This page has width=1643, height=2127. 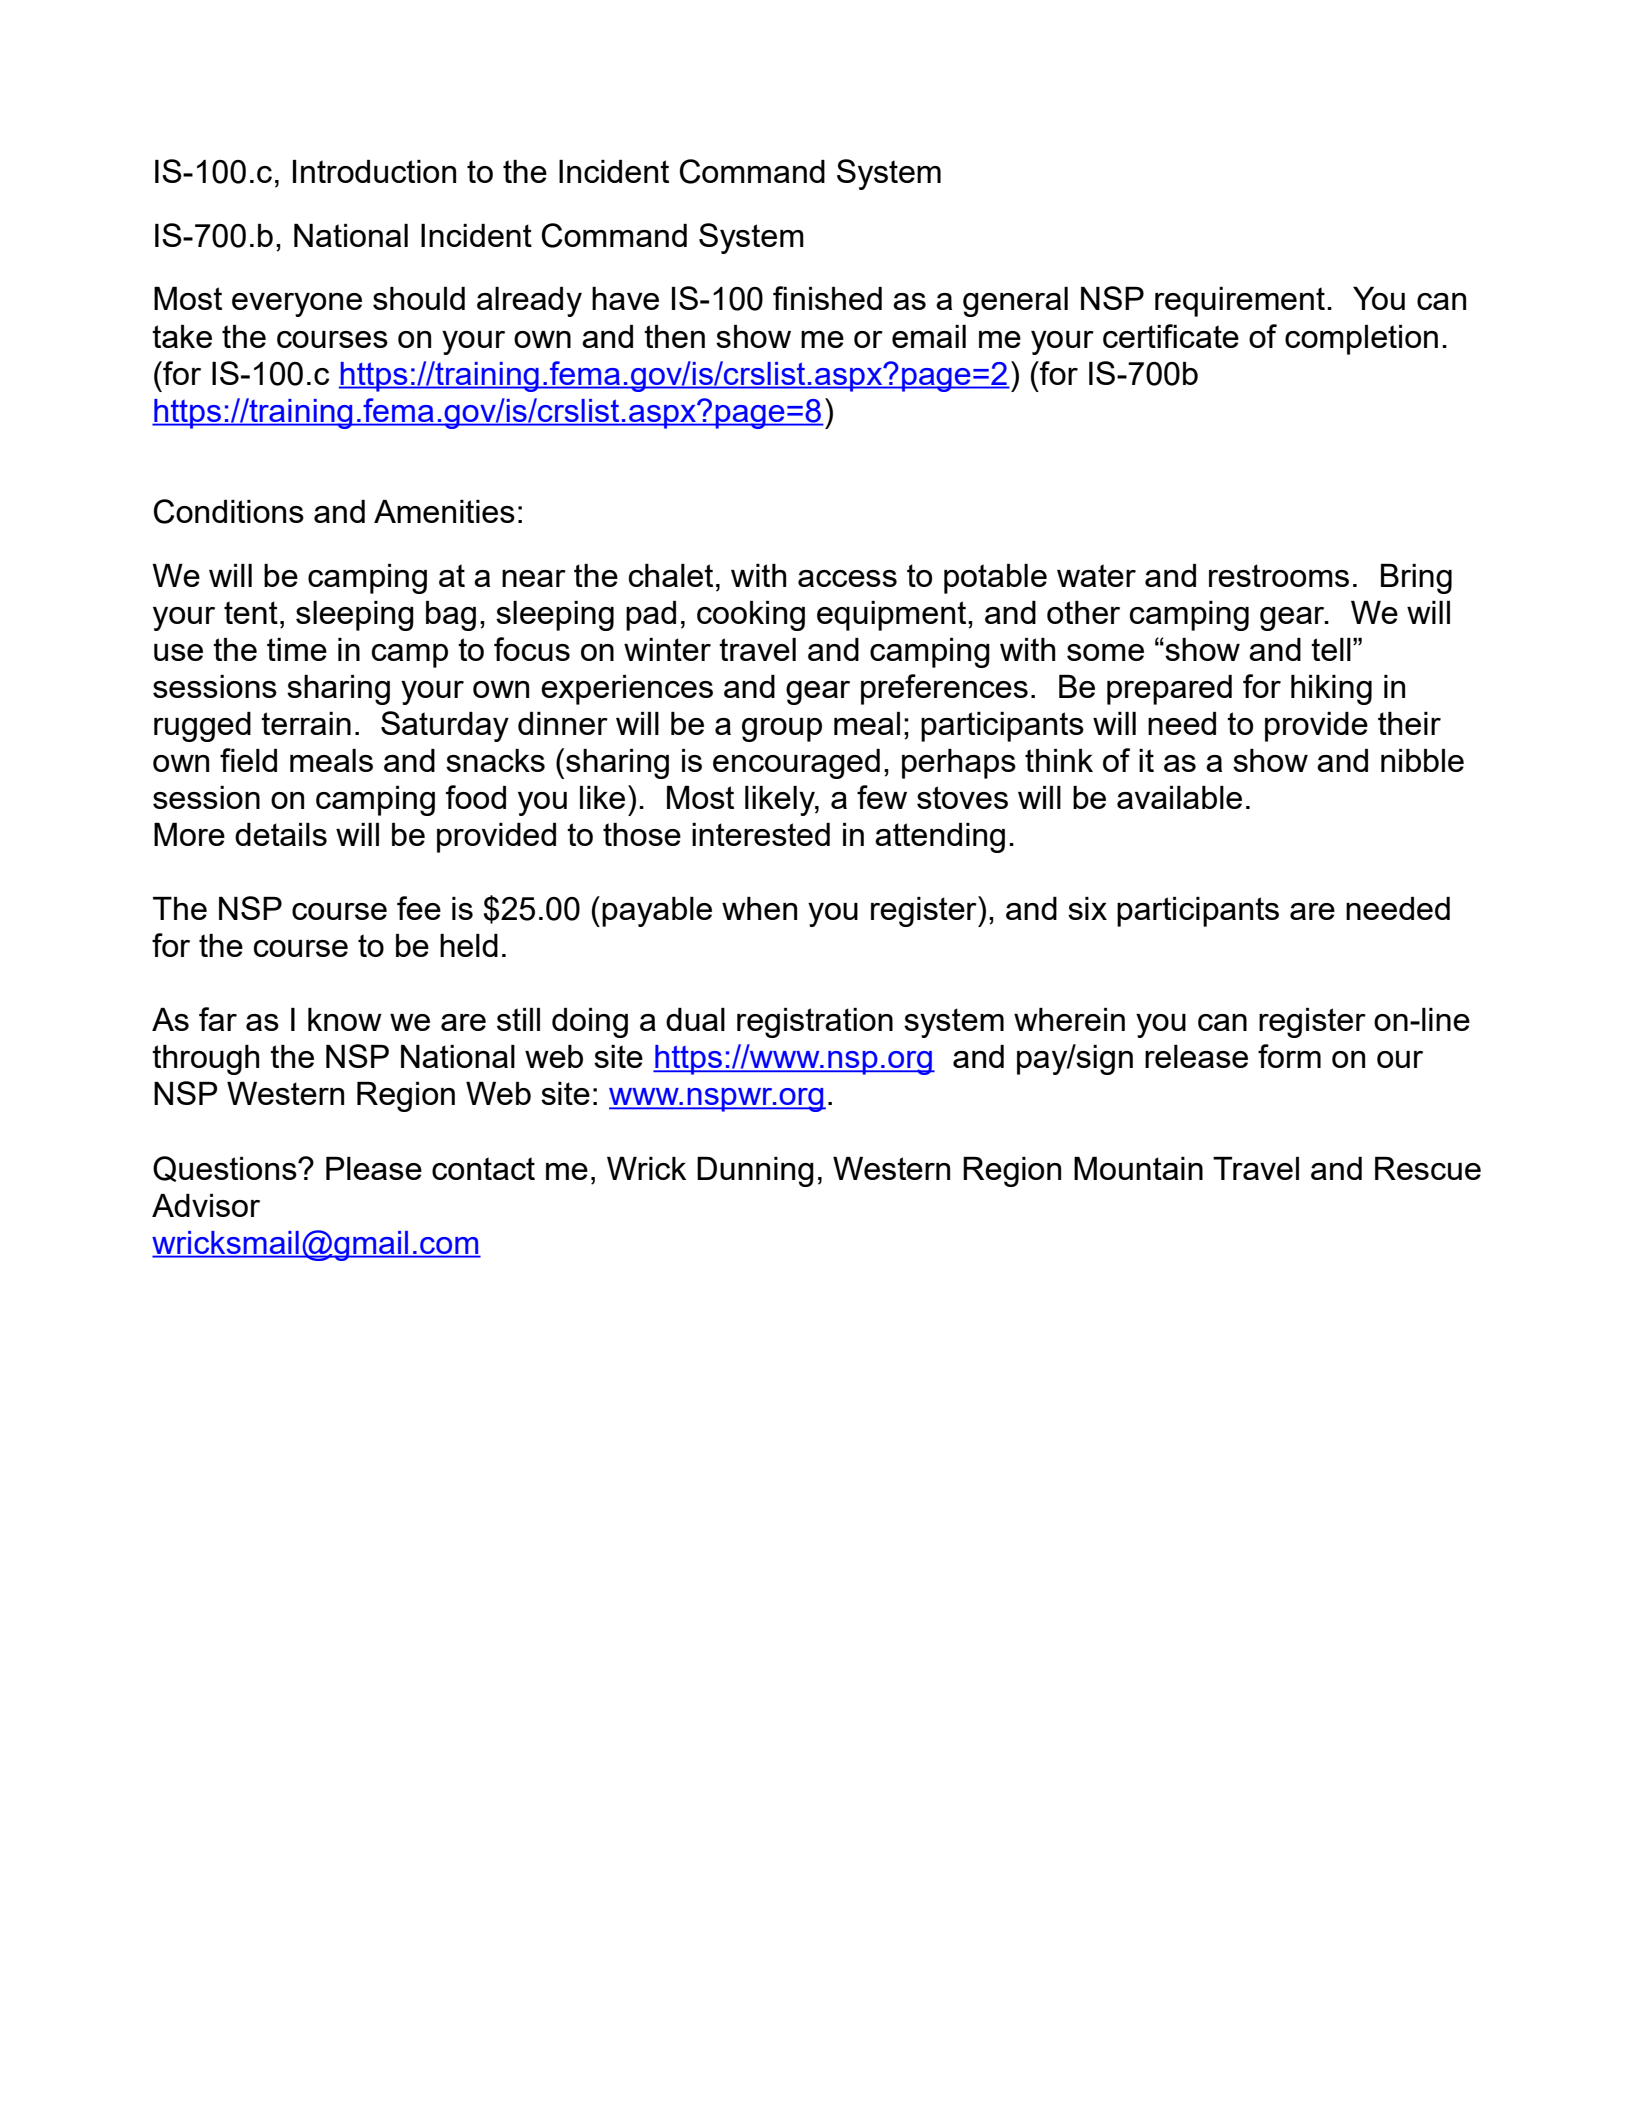 What do you see at coordinates (827, 298) in the page?
I see `finished` at bounding box center [827, 298].
